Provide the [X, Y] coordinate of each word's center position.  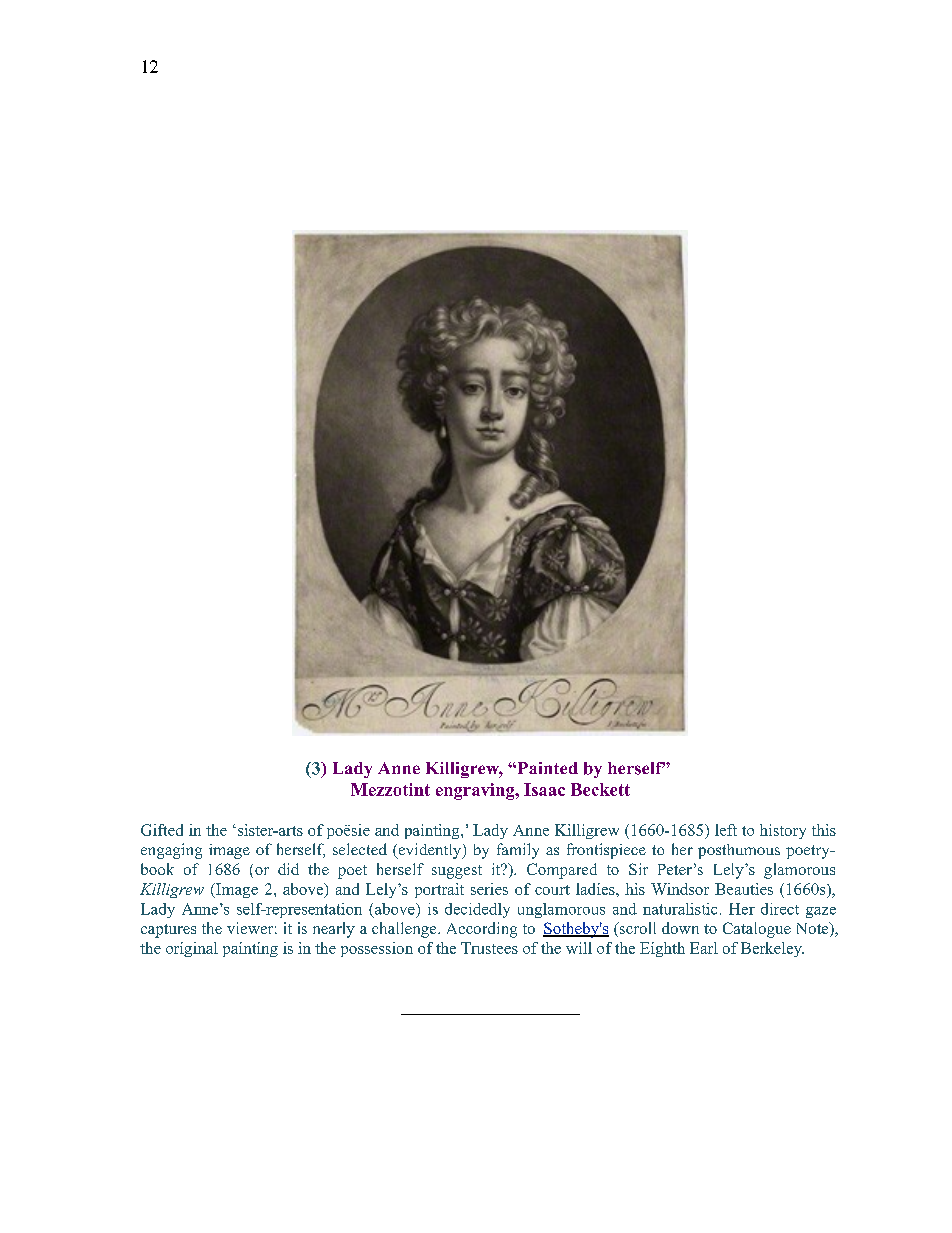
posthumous [739, 851]
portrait [439, 890]
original [192, 949]
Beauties [744, 889]
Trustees [489, 948]
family [518, 851]
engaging [171, 851]
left [726, 830]
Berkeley [772, 949]
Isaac [544, 789]
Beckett [600, 789]
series [489, 889]
